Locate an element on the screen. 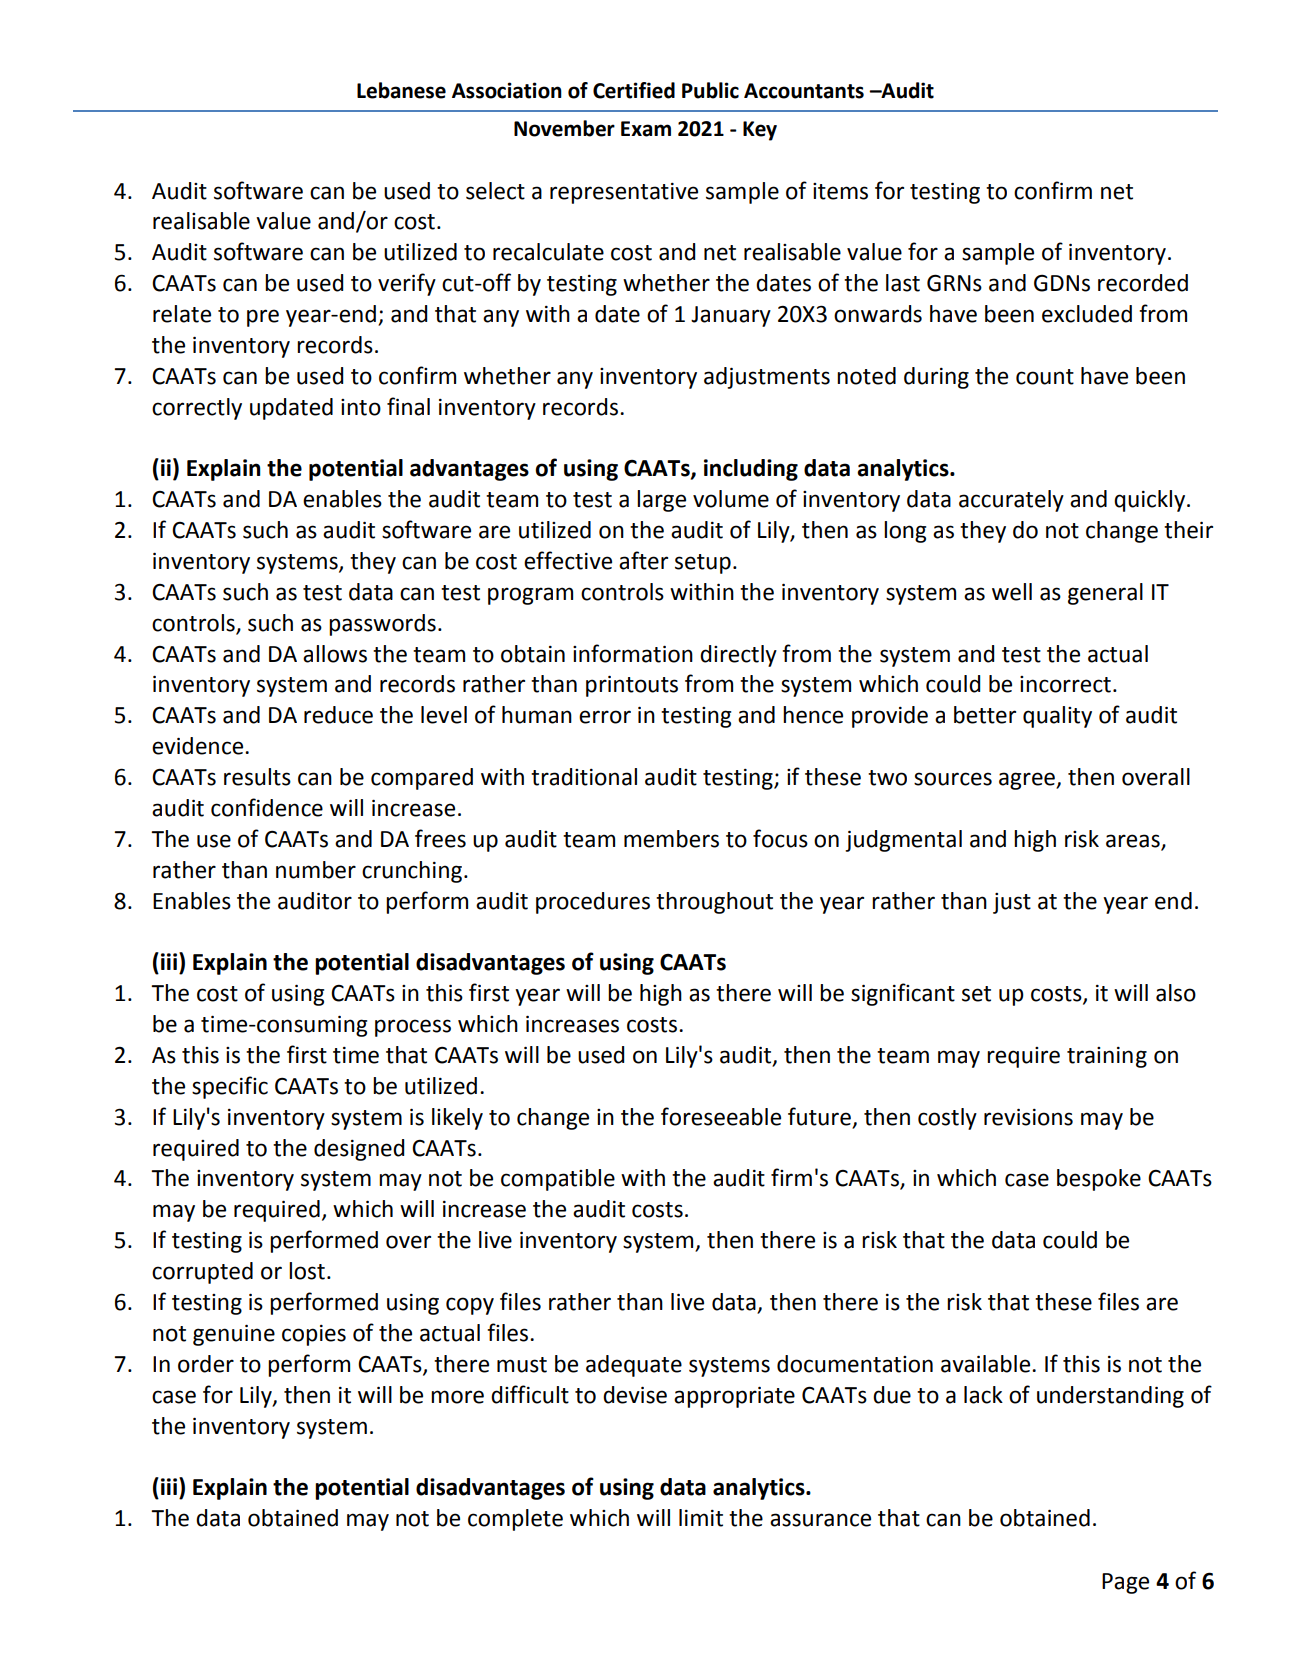  large is located at coordinates (661, 501).
